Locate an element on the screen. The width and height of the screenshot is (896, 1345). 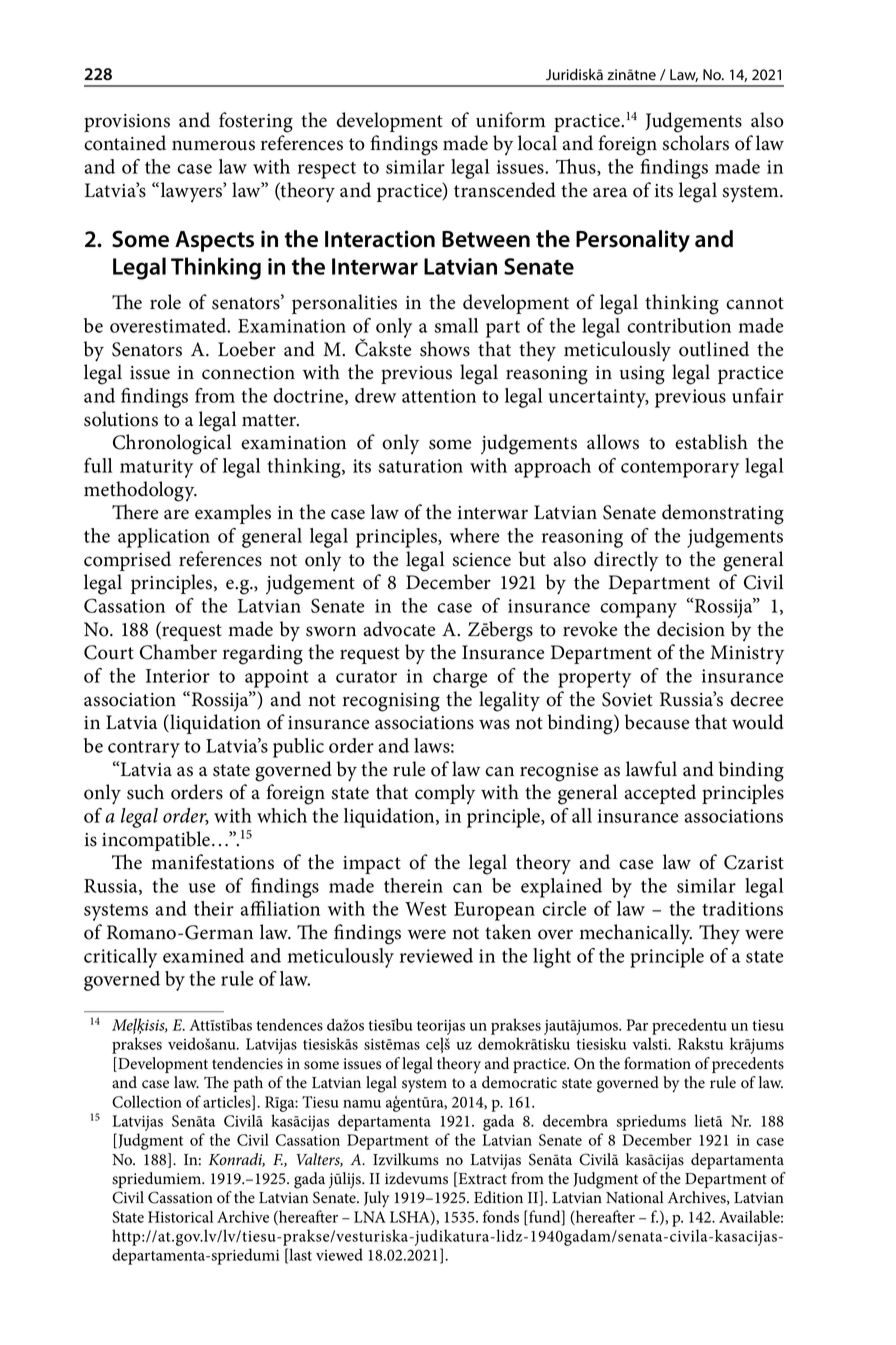
West is located at coordinates (426, 909).
